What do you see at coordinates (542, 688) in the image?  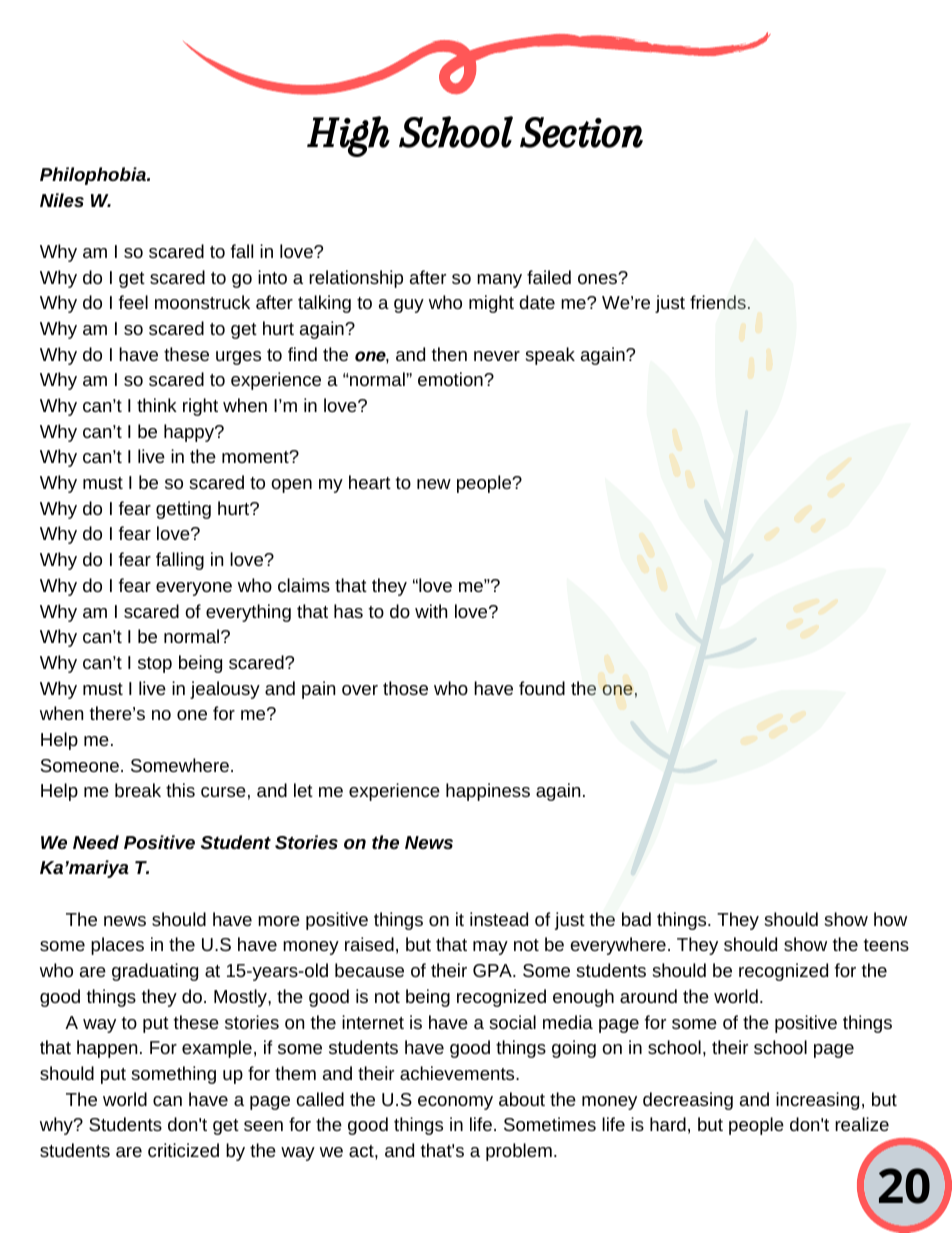 I see `found` at bounding box center [542, 688].
